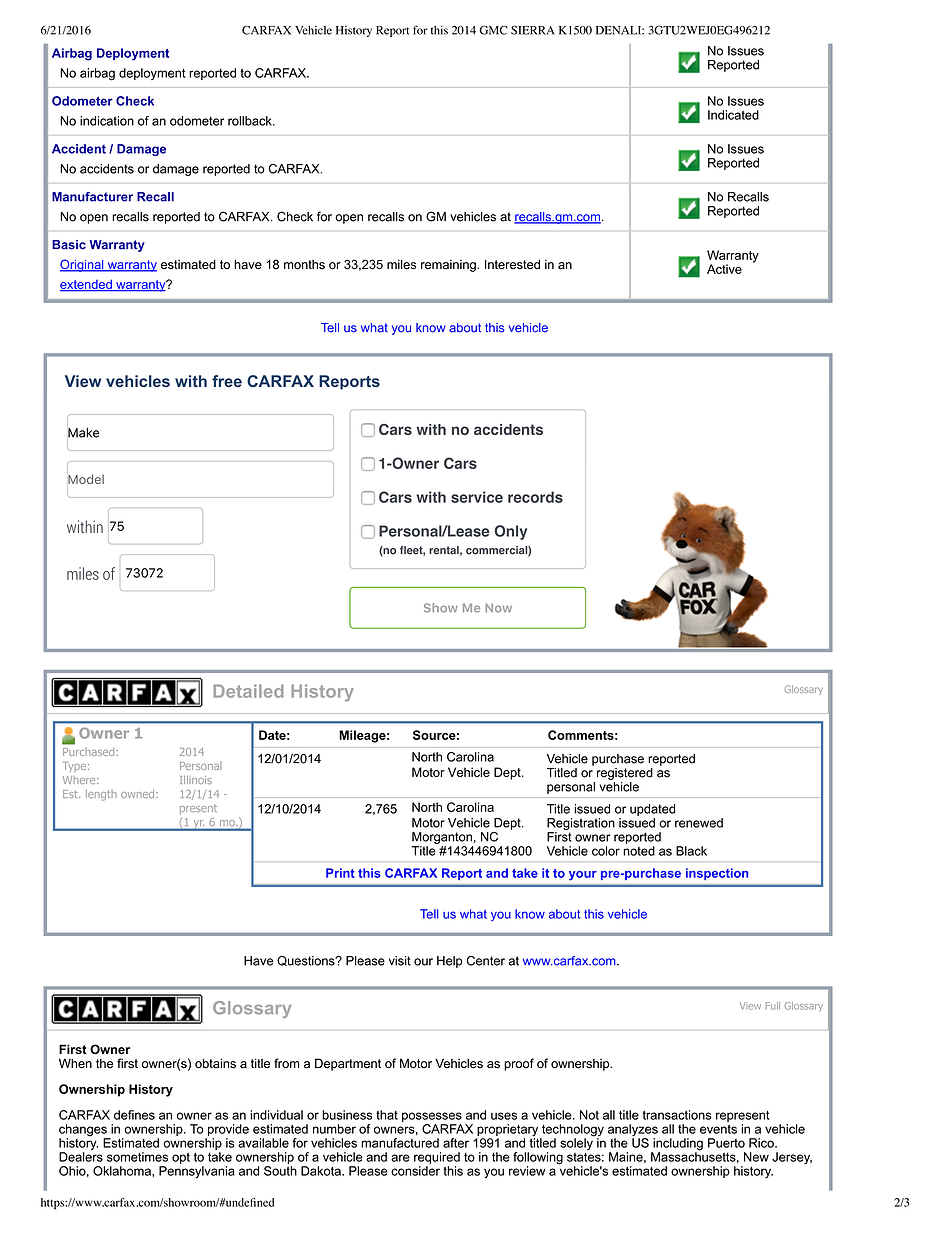  I want to click on Indicated, so click(733, 115).
